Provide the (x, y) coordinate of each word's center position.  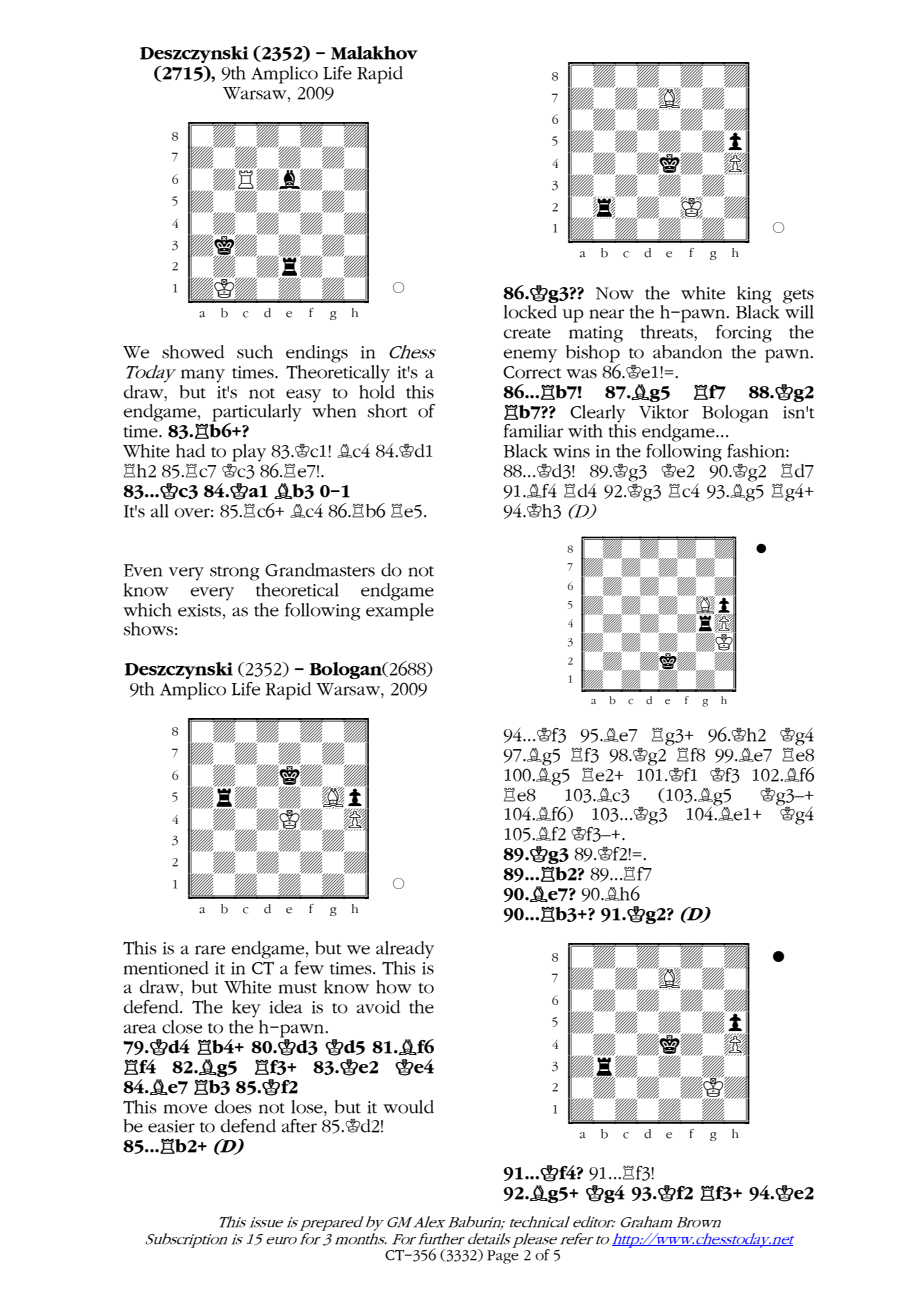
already (405, 950)
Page (503, 1257)
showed (193, 352)
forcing (744, 334)
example (400, 610)
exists (201, 610)
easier (171, 1126)
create (527, 333)
